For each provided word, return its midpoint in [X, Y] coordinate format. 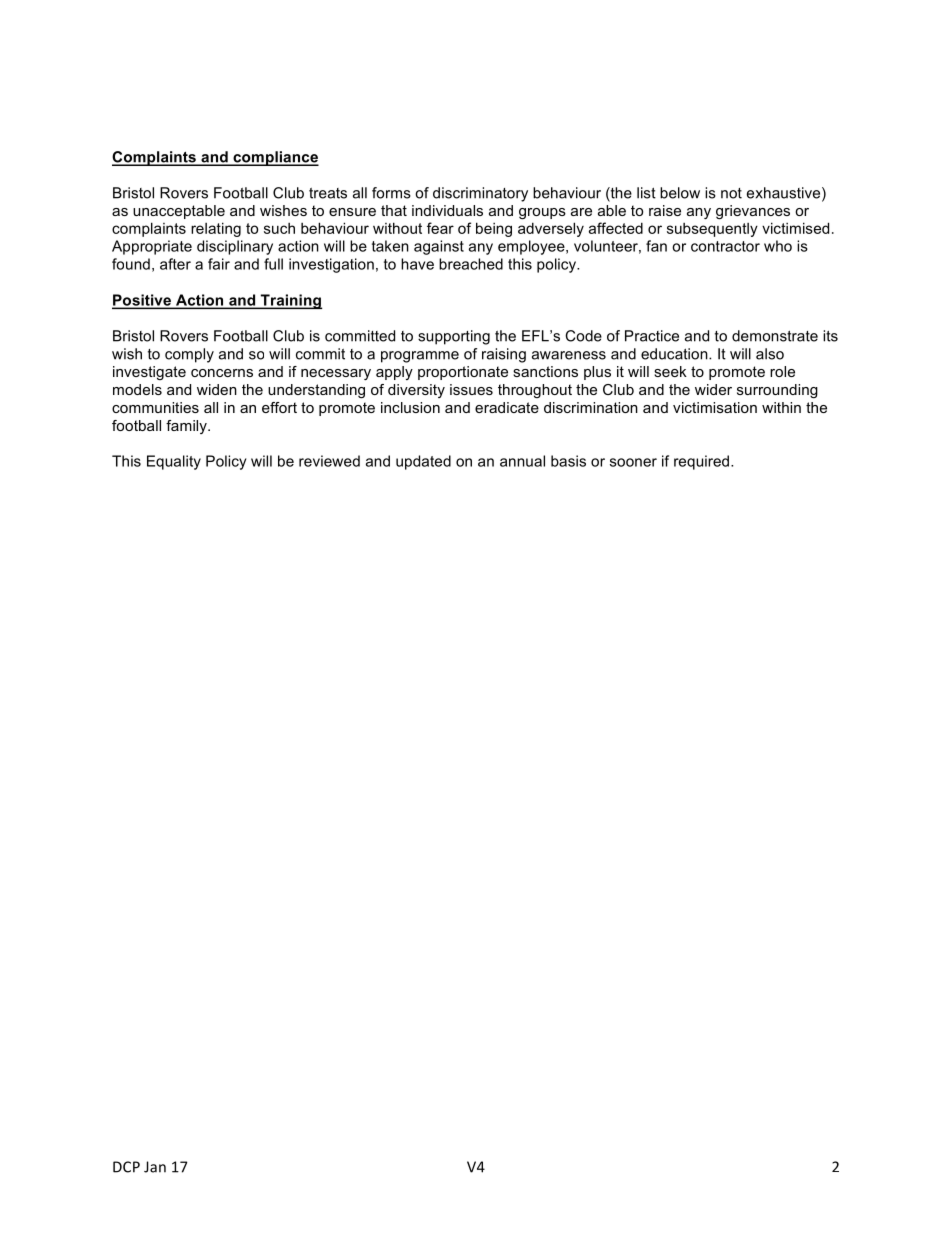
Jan [155, 1167]
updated [423, 462]
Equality [174, 462]
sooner [633, 462]
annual [522, 461]
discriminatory [480, 194]
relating [216, 229]
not [731, 193]
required [701, 462]
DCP [126, 1167]
